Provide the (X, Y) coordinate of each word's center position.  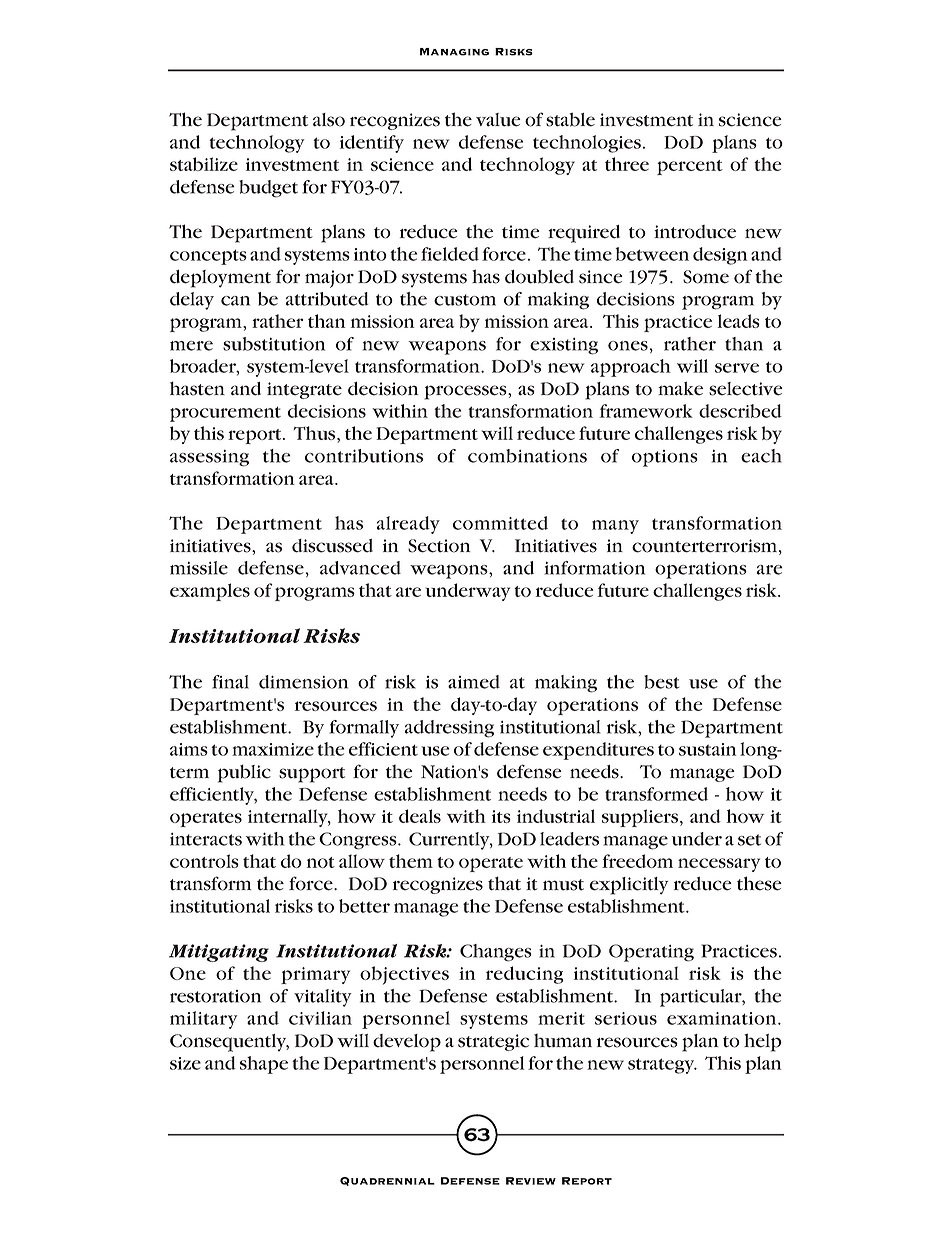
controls (204, 861)
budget (268, 189)
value (498, 120)
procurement (225, 414)
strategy (662, 1066)
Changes (496, 953)
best (662, 682)
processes (466, 392)
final (230, 682)
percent (690, 167)
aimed (474, 682)
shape (264, 1065)
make (680, 388)
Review (531, 1181)
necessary (719, 865)
